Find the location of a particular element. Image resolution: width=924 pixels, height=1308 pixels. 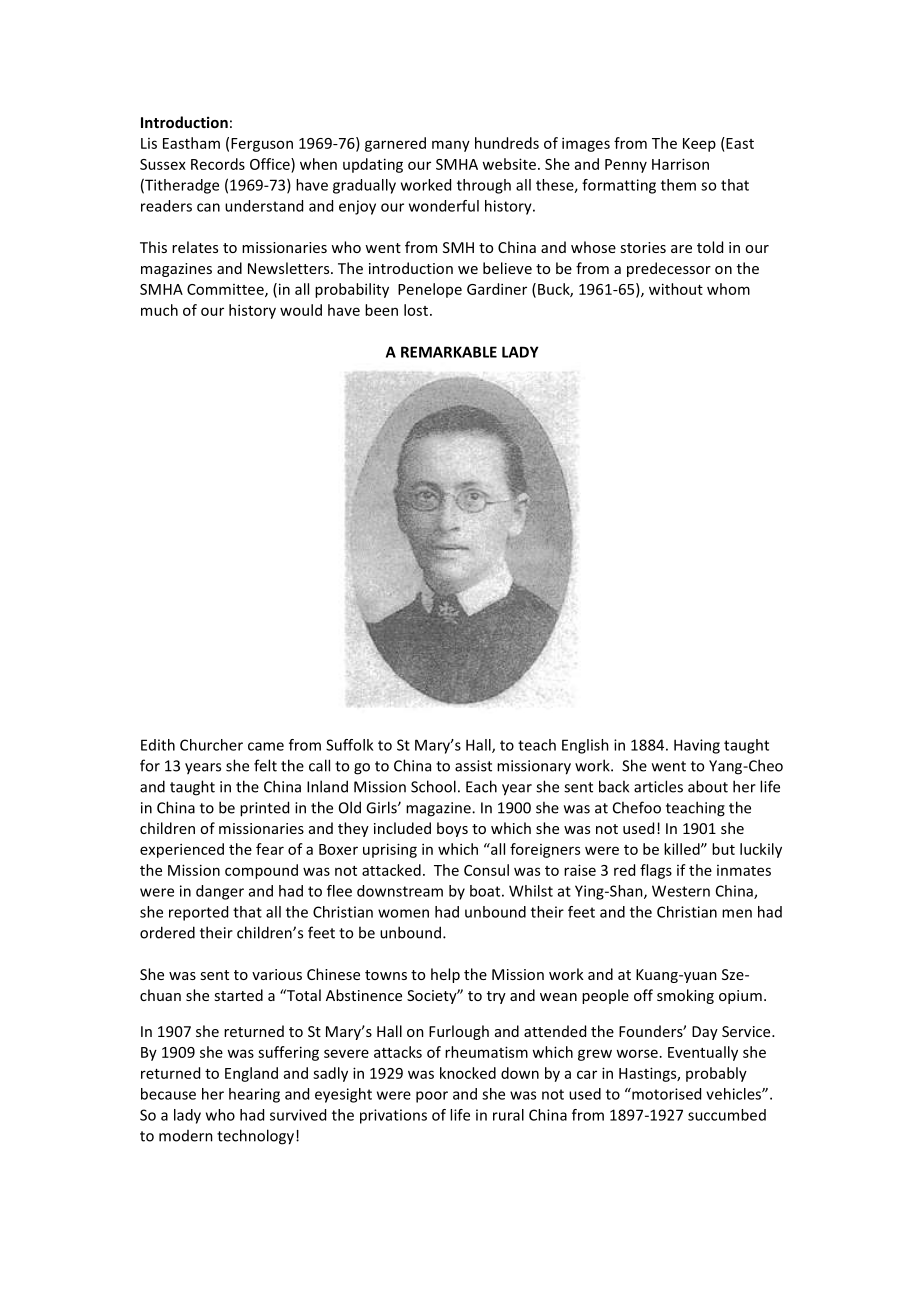

poor is located at coordinates (432, 1097).
